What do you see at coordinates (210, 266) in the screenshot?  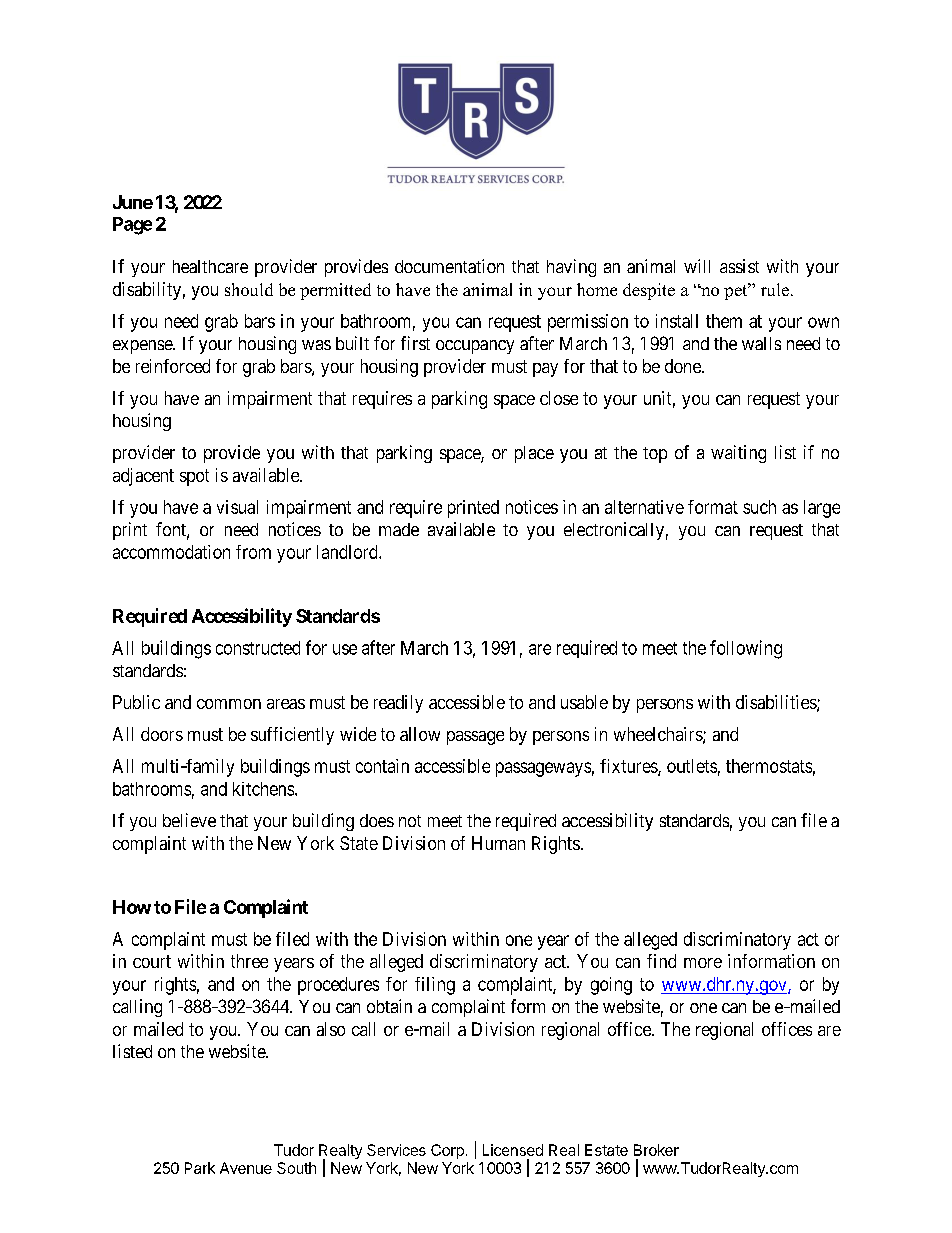 I see `healthcare` at bounding box center [210, 266].
